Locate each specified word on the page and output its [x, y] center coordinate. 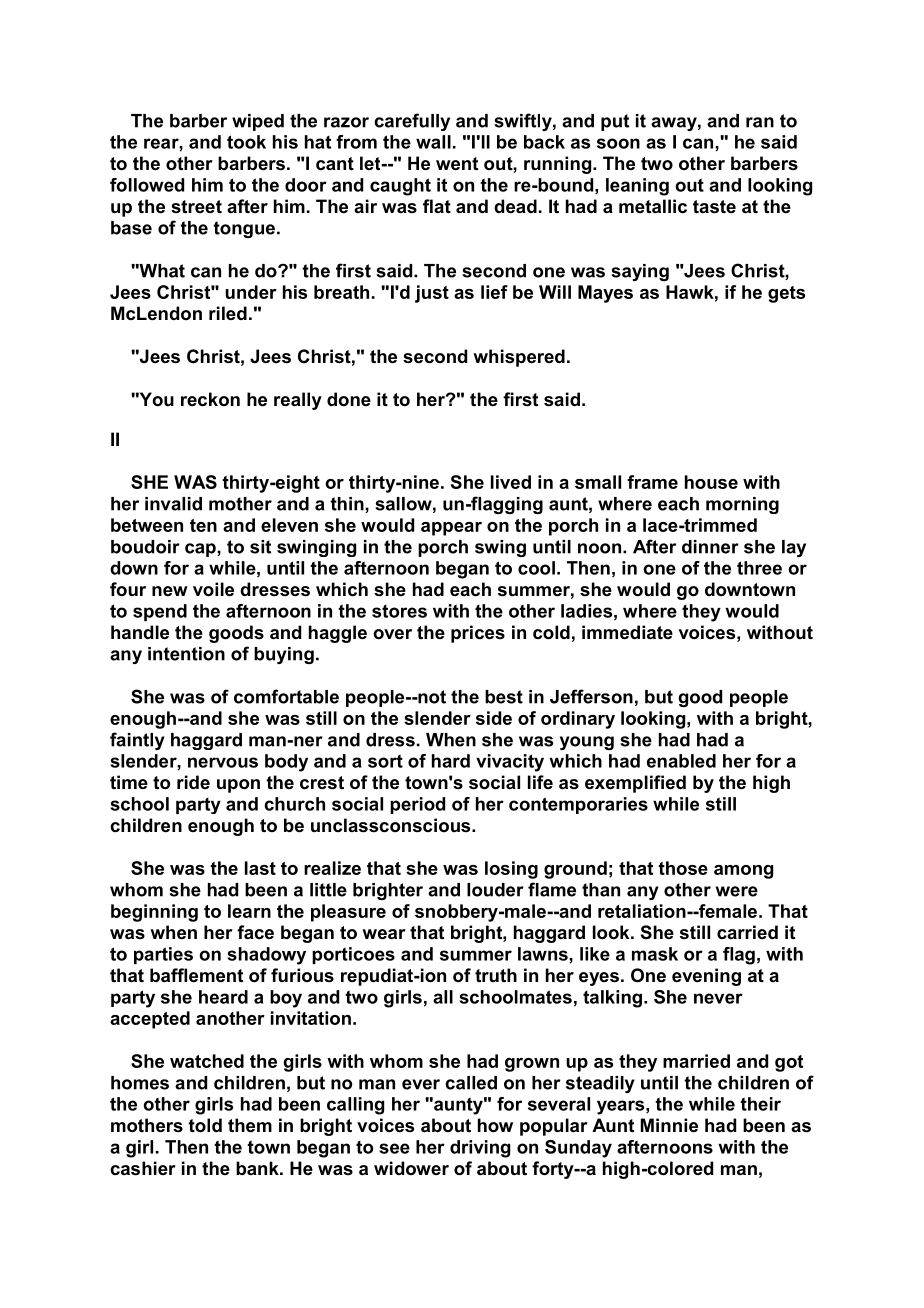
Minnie [669, 1125]
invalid [173, 504]
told [205, 1125]
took [246, 142]
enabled [681, 761]
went [457, 163]
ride [193, 782]
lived [511, 482]
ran [760, 122]
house [711, 482]
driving [480, 1149]
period [417, 805]
